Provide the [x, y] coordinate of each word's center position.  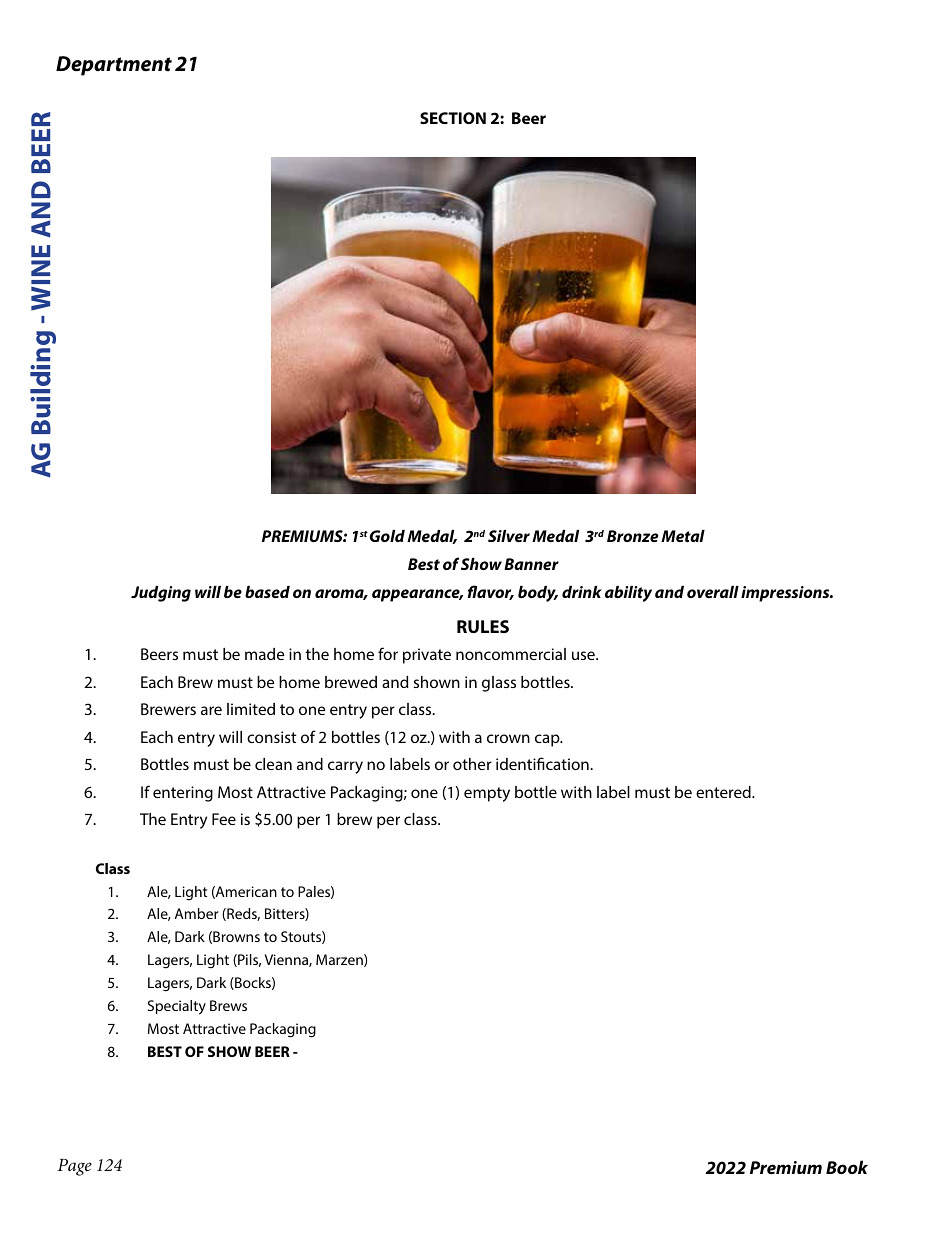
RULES [483, 626]
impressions [786, 594]
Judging [161, 594]
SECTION [453, 118]
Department [114, 66]
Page [74, 1167]
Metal [683, 536]
